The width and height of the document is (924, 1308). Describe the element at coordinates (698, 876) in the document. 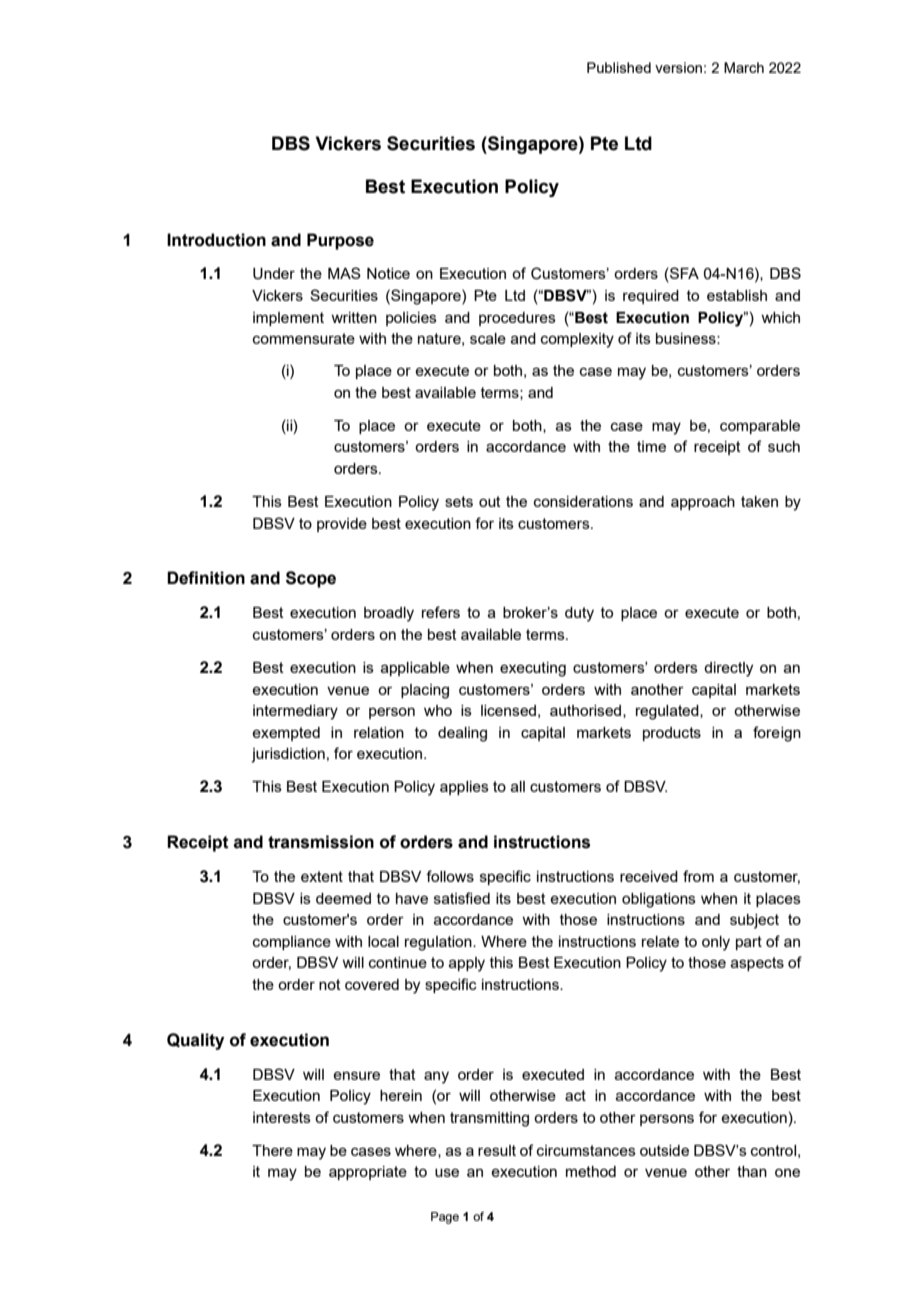

I see `from` at that location.
